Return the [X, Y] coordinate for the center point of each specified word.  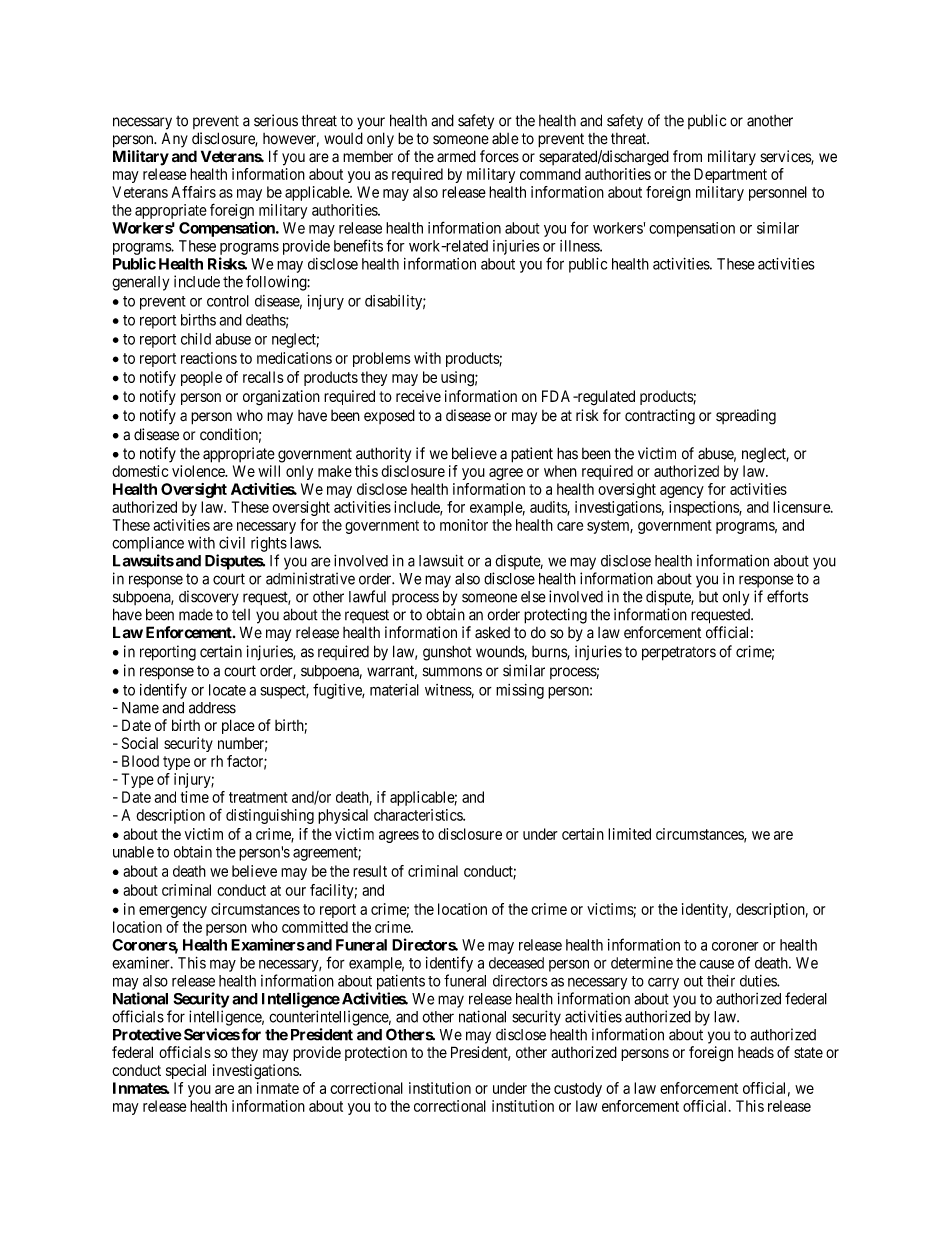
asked [492, 632]
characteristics [419, 815]
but [708, 597]
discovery [209, 598]
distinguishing [270, 816]
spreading [746, 417]
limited [629, 834]
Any [175, 140]
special [186, 1071]
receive [418, 396]
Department [730, 175]
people [201, 378]
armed [456, 156]
